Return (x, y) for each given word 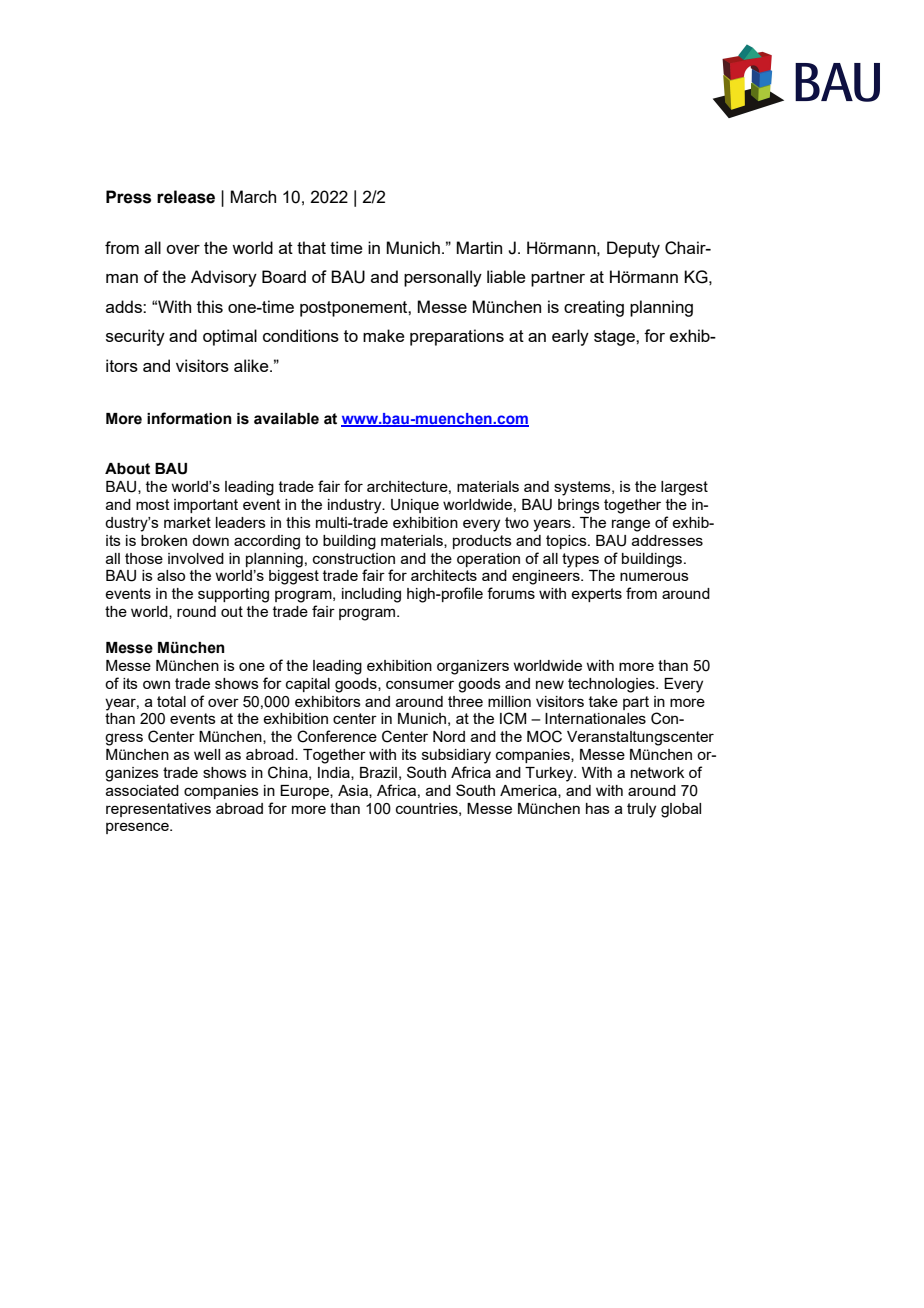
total (171, 701)
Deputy (633, 249)
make (384, 335)
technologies (612, 685)
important (206, 506)
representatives (158, 810)
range (631, 525)
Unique (415, 506)
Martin (479, 247)
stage (615, 338)
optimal (230, 337)
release (186, 197)
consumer (420, 684)
